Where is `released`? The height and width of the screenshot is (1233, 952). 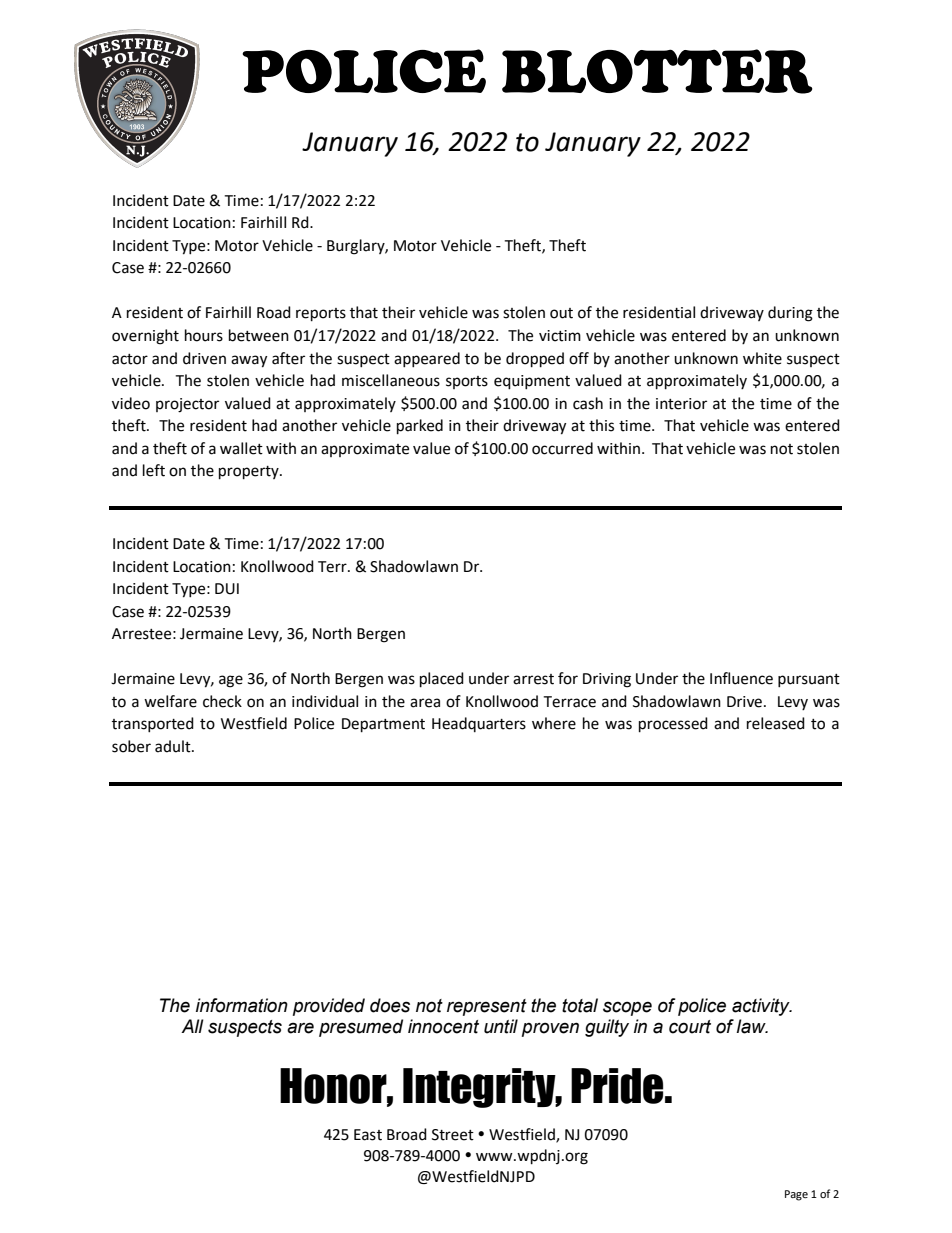
released is located at coordinates (776, 723).
